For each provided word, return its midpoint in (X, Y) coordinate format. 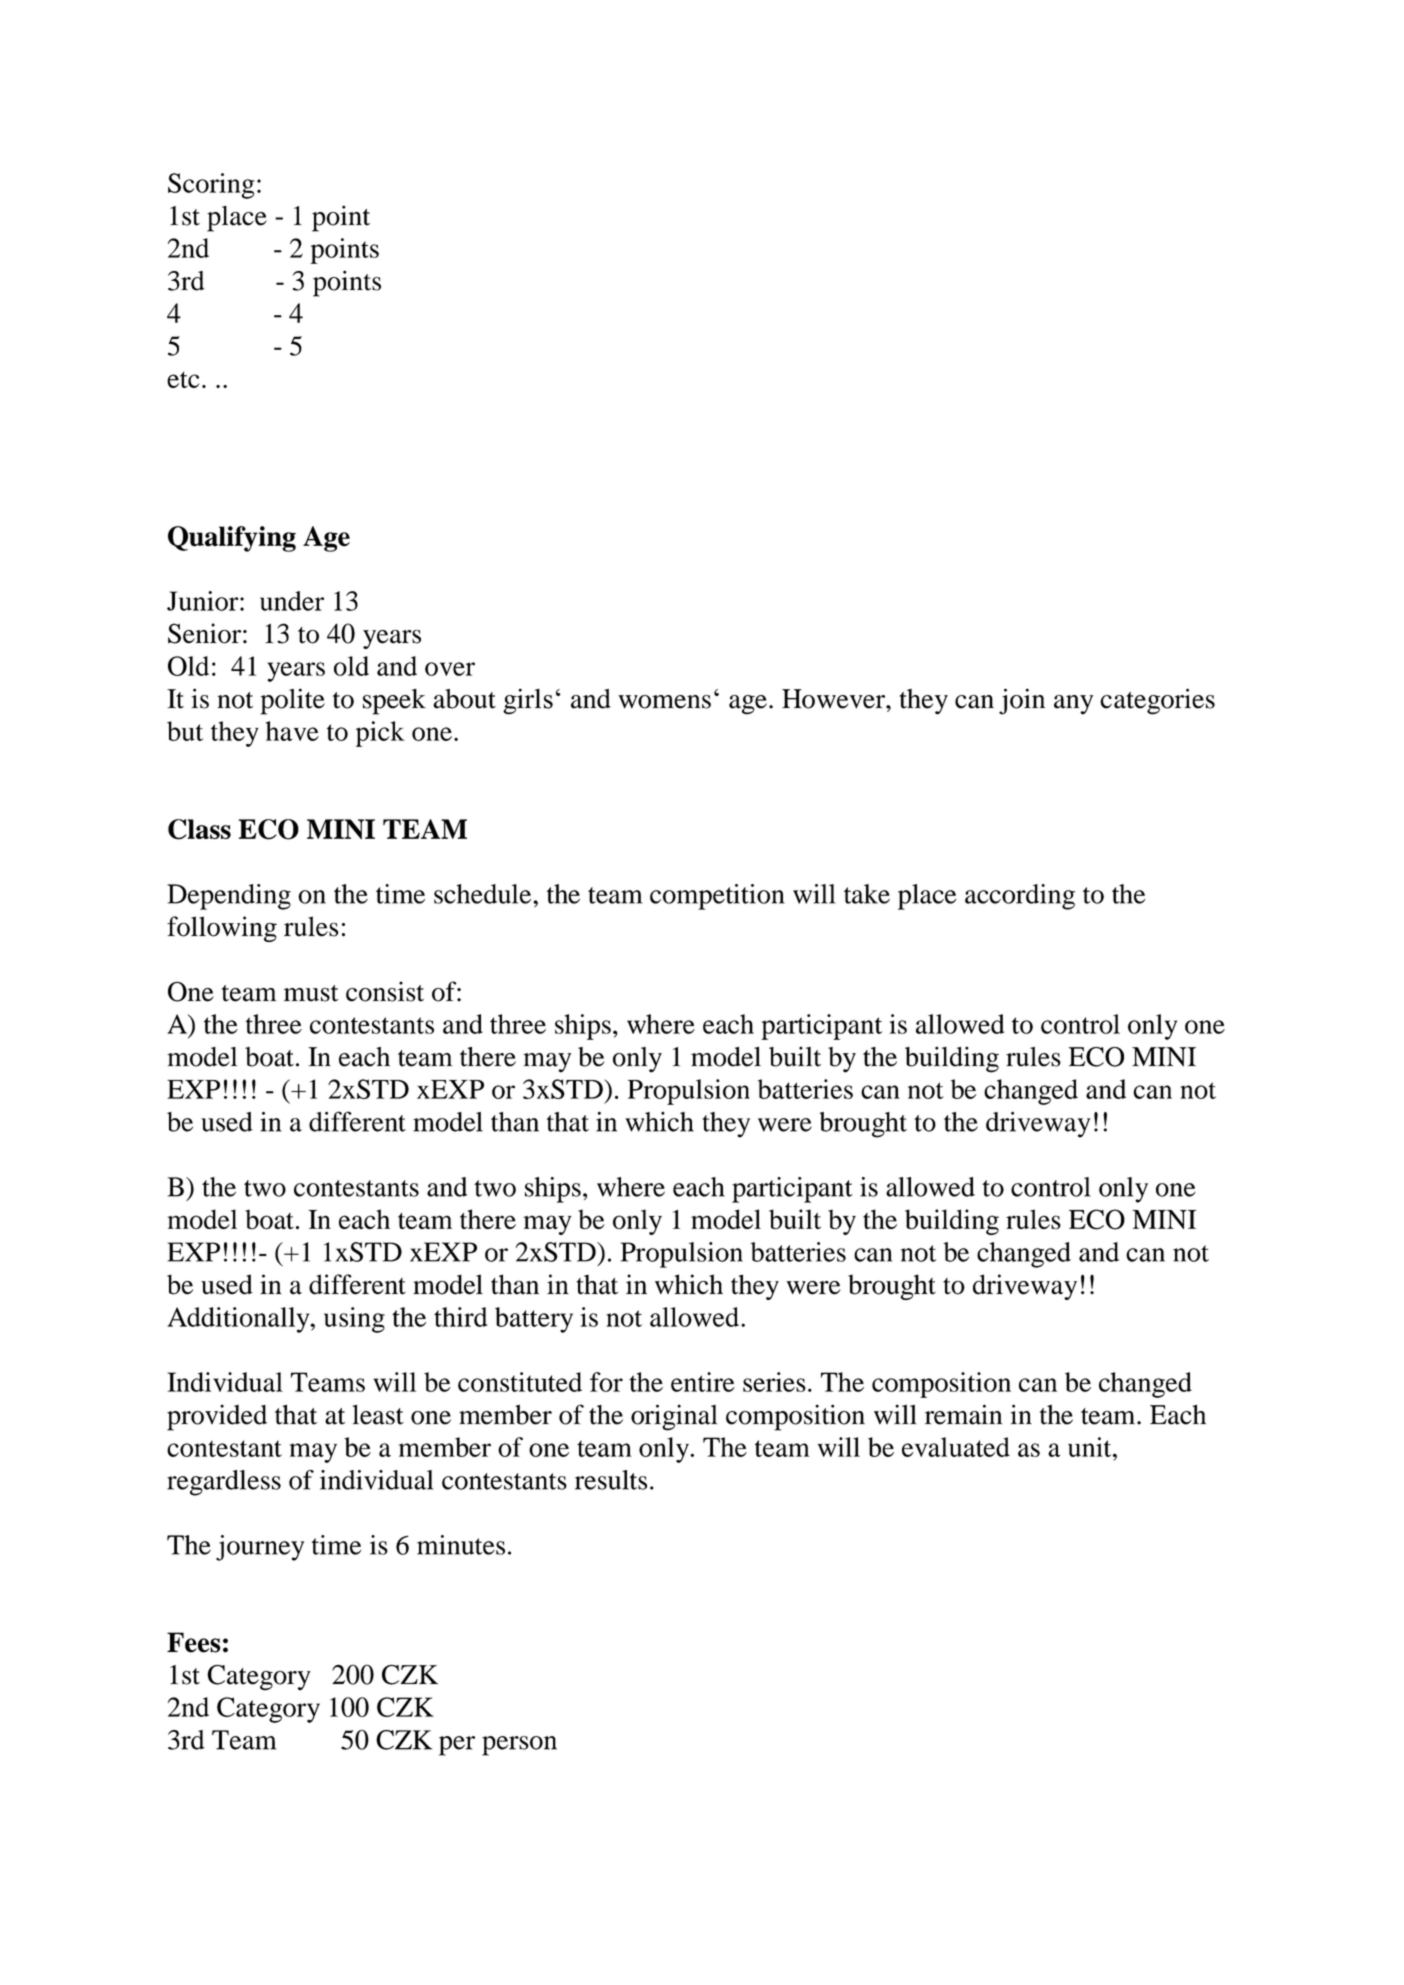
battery (534, 1320)
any (1073, 705)
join (1022, 701)
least (378, 1415)
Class (199, 829)
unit (1091, 1447)
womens (664, 702)
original (674, 1417)
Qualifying (232, 539)
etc (183, 379)
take (867, 894)
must (311, 993)
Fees (193, 1642)
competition (717, 897)
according (1020, 897)
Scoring (211, 186)
